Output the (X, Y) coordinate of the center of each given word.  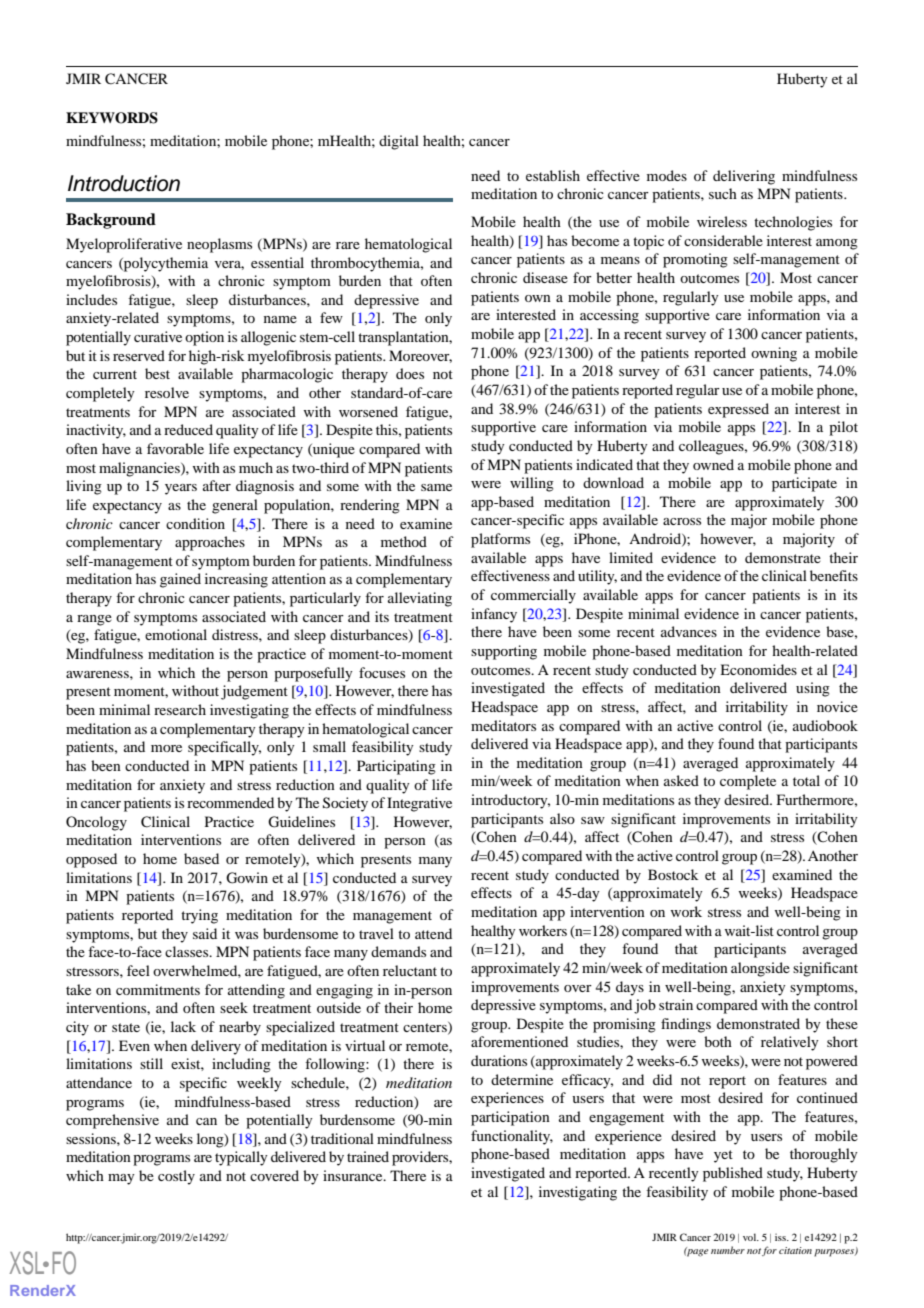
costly (176, 1177)
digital (399, 142)
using (813, 689)
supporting (504, 652)
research (180, 709)
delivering (744, 177)
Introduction (124, 183)
